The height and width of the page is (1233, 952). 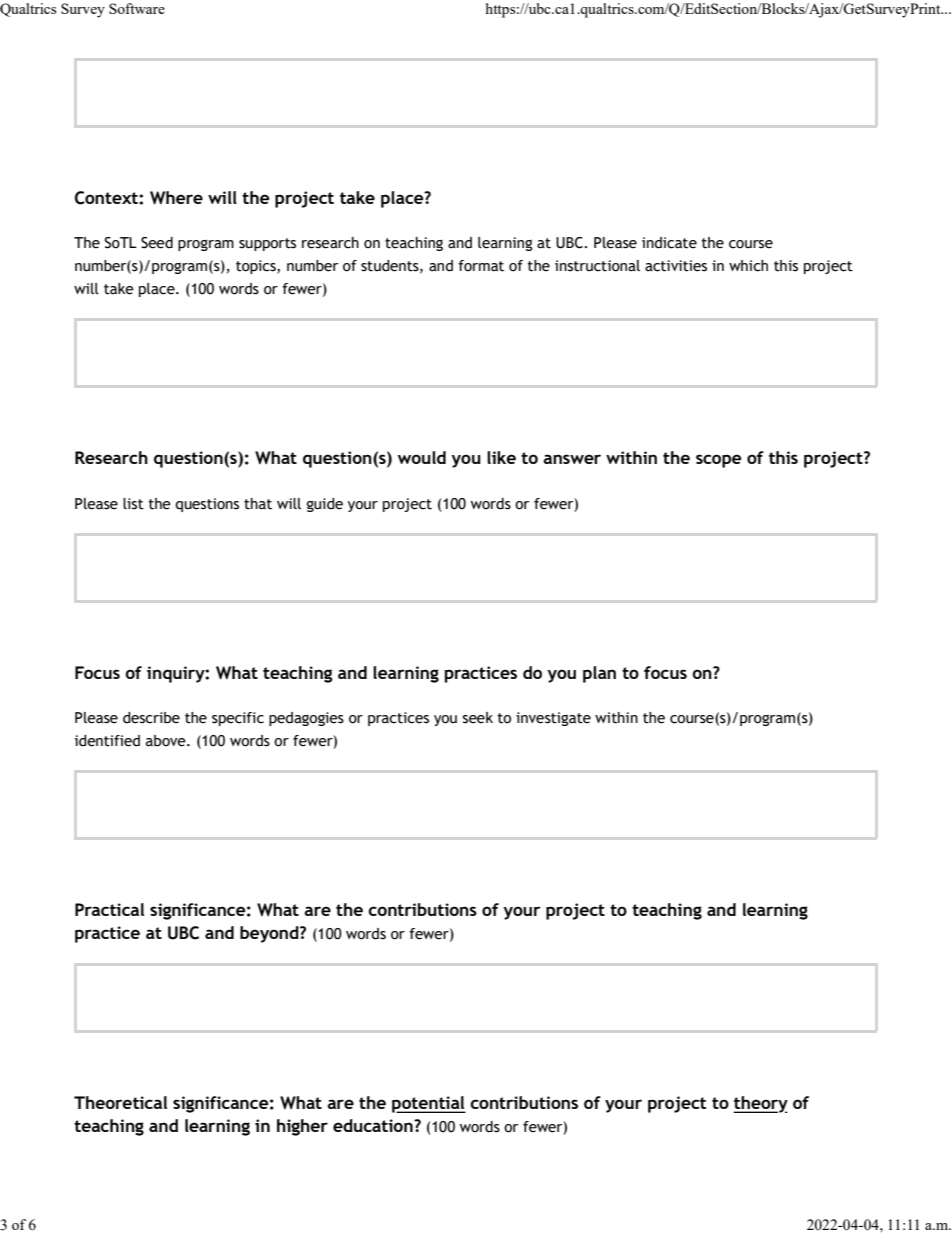 I want to click on scope, so click(x=718, y=461).
